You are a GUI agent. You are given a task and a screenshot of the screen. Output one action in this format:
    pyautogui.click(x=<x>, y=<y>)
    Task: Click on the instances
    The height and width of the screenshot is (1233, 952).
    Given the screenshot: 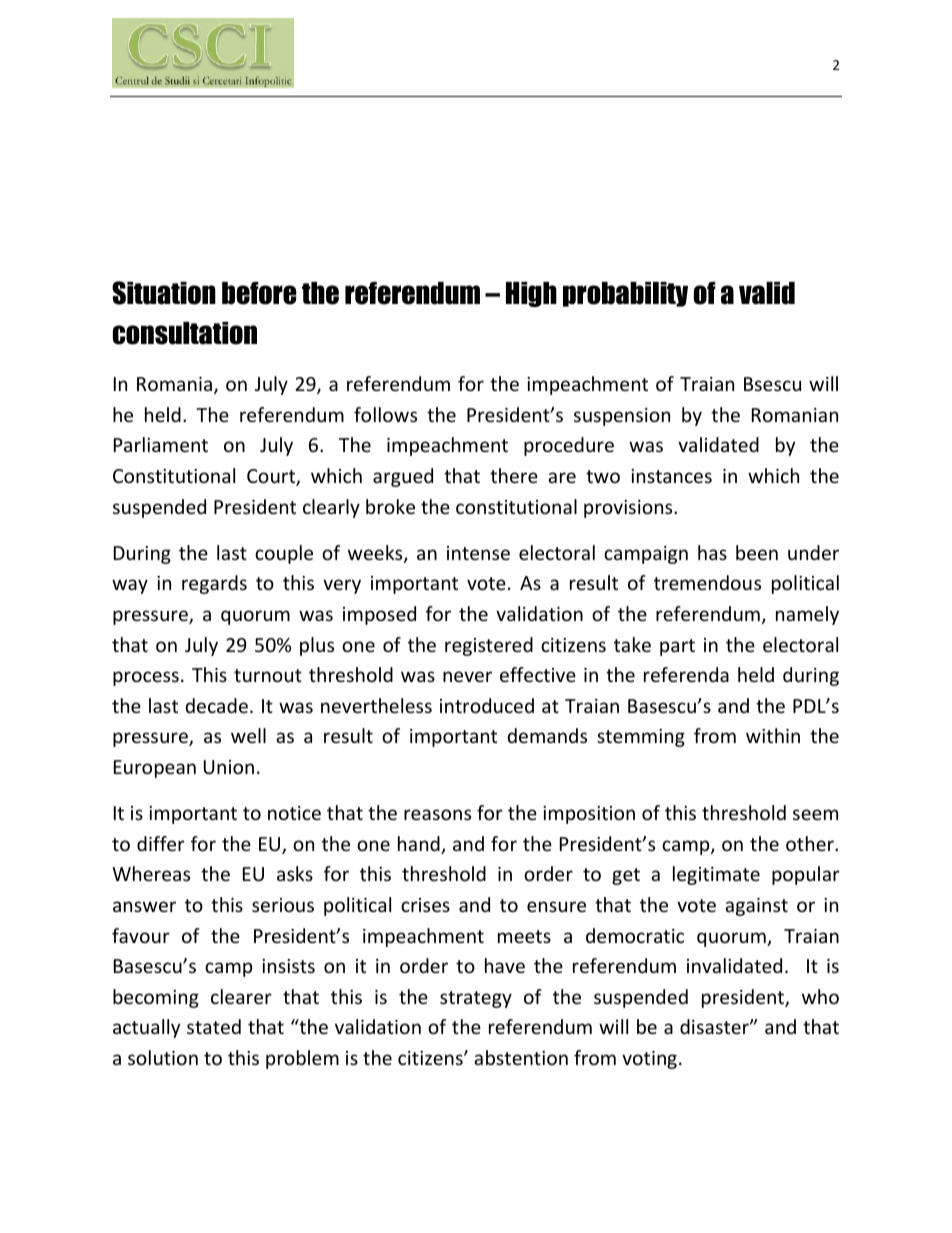 What is the action you would take?
    pyautogui.click(x=671, y=476)
